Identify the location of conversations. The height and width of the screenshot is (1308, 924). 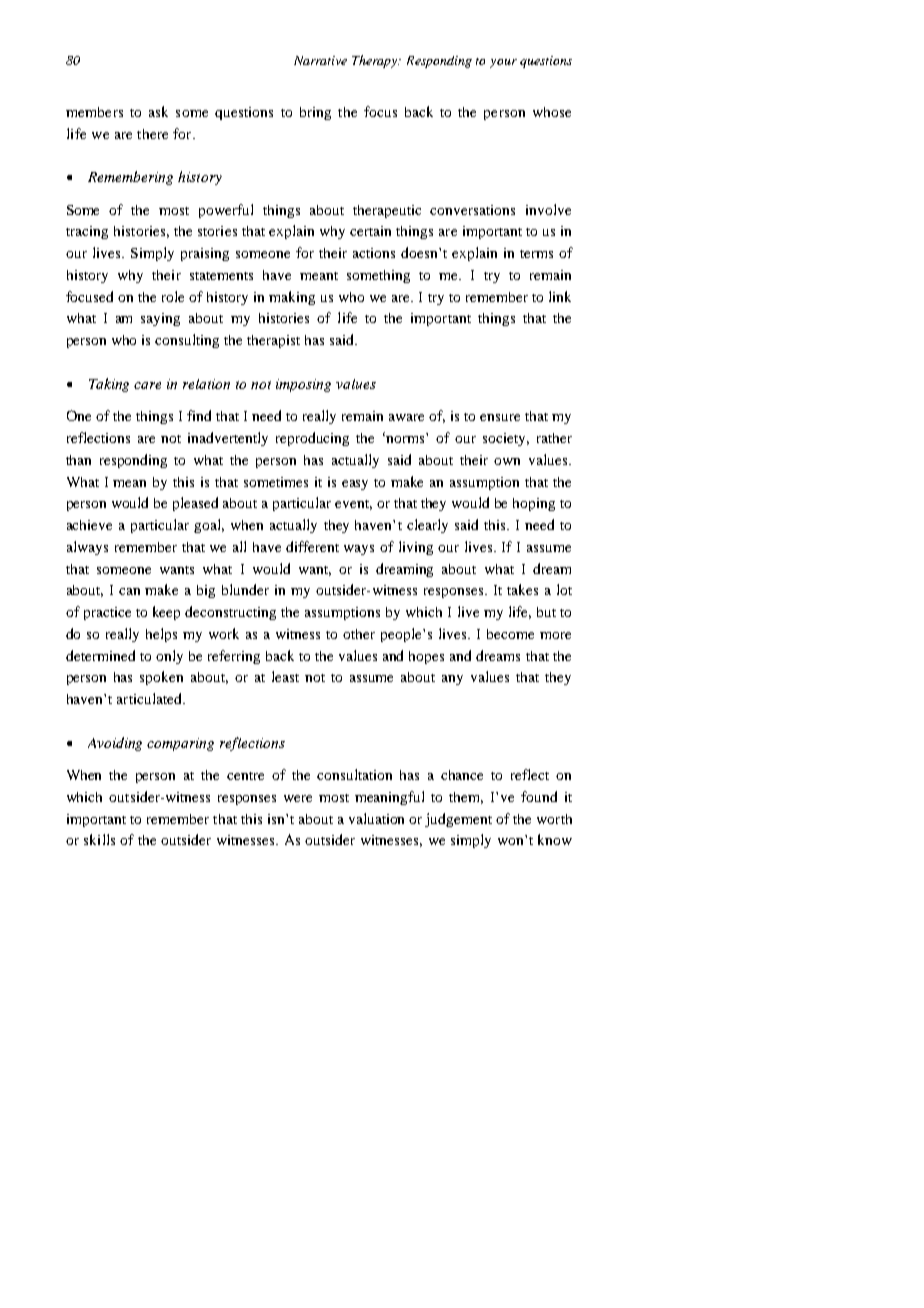
(472, 210).
